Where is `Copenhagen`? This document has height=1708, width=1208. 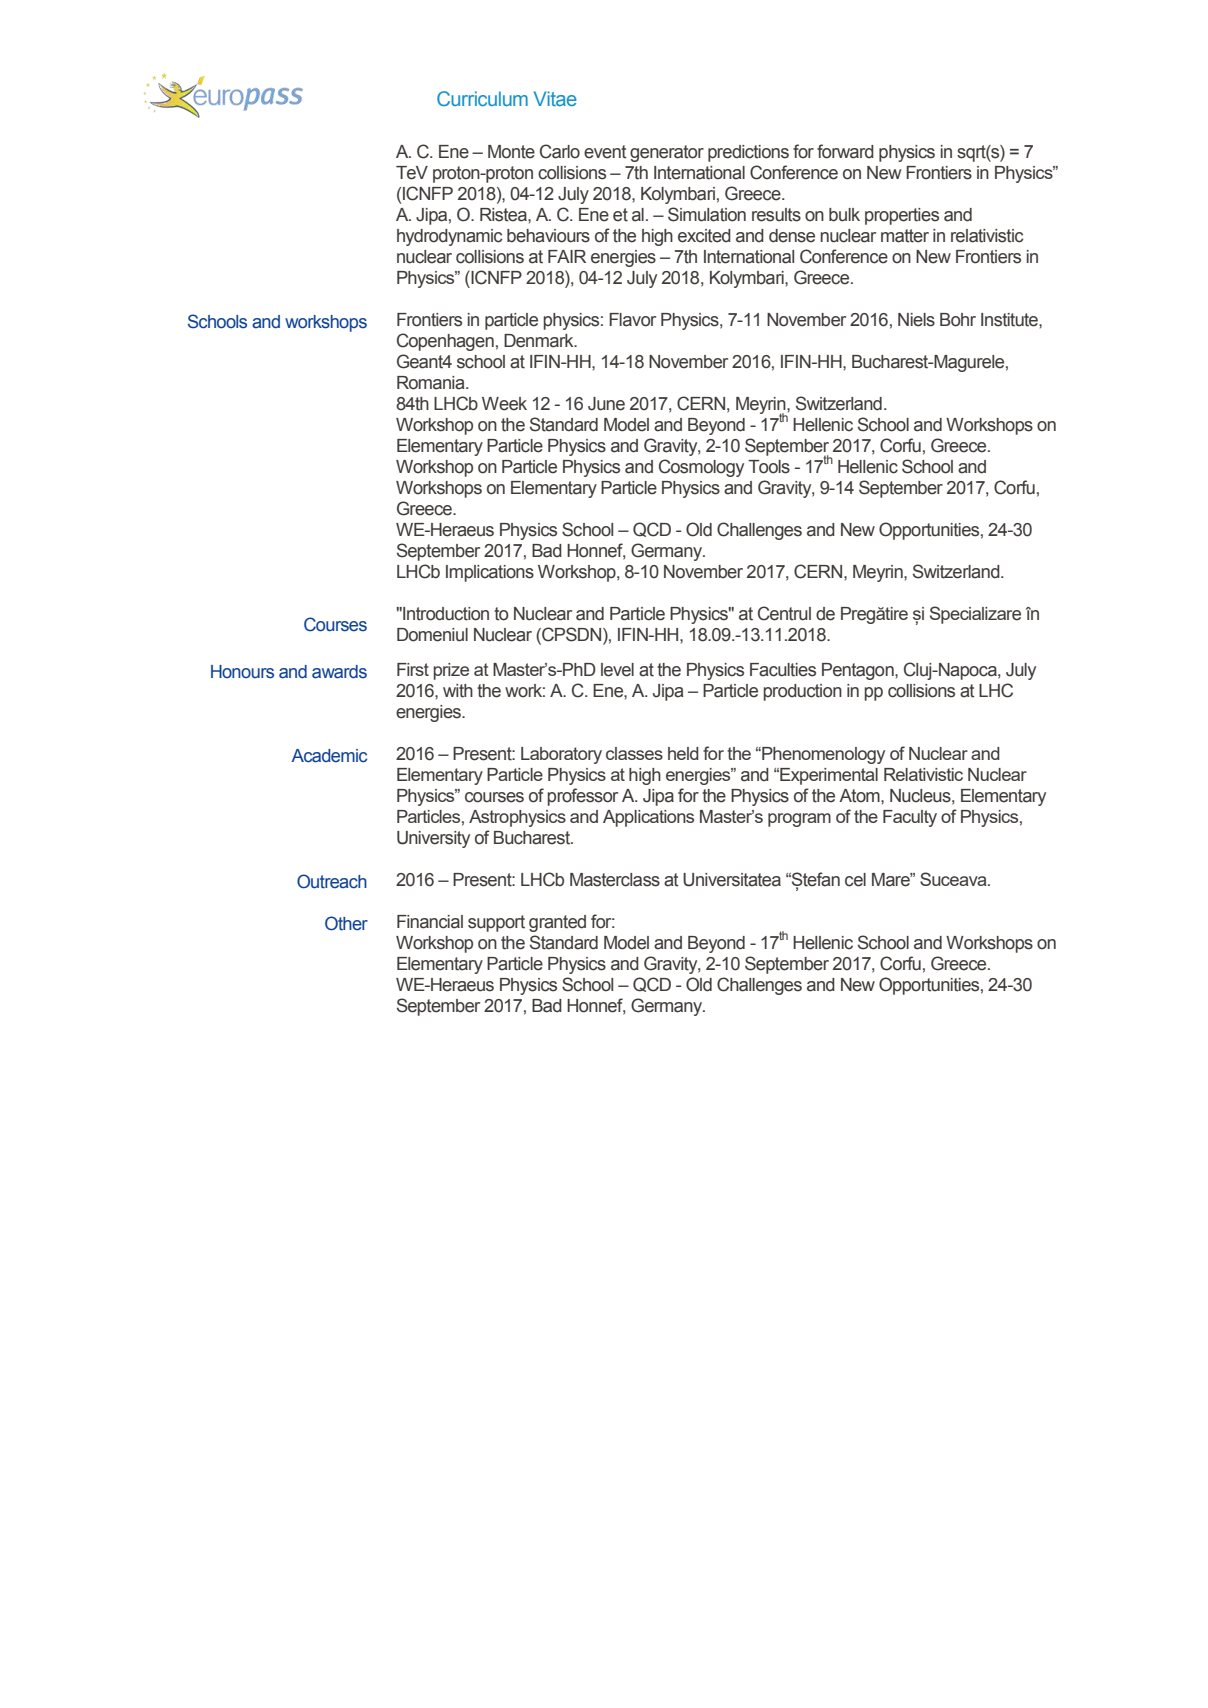
Copenhagen is located at coordinates (445, 342).
